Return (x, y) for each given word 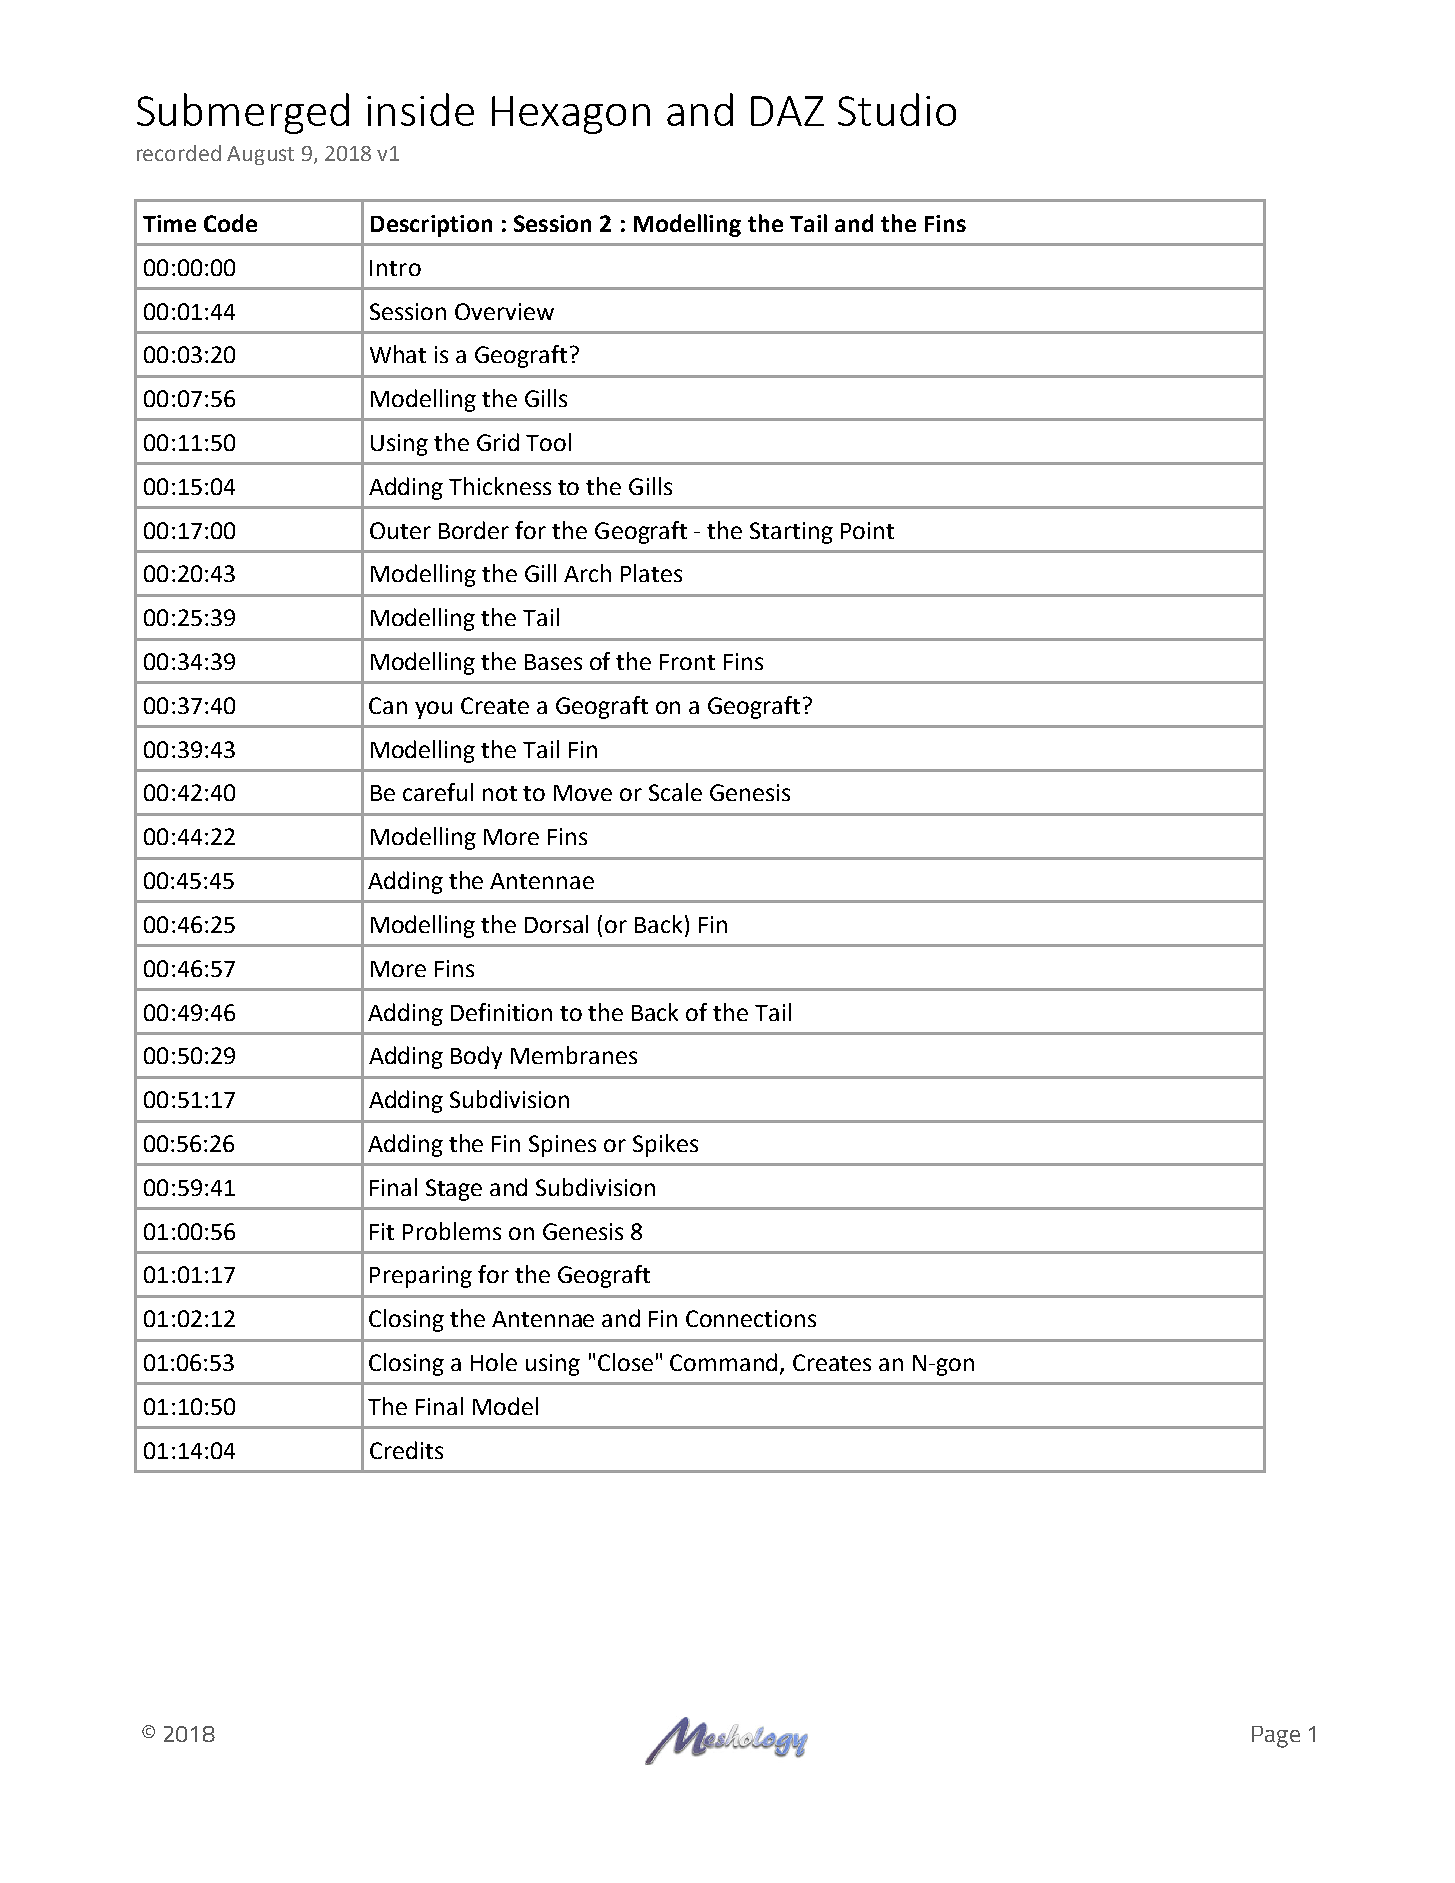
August (260, 155)
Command (723, 1362)
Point (867, 530)
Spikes (665, 1145)
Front (687, 662)
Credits (406, 1450)
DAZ (787, 111)
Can (388, 705)
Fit (382, 1231)
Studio (897, 109)
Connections (751, 1318)
